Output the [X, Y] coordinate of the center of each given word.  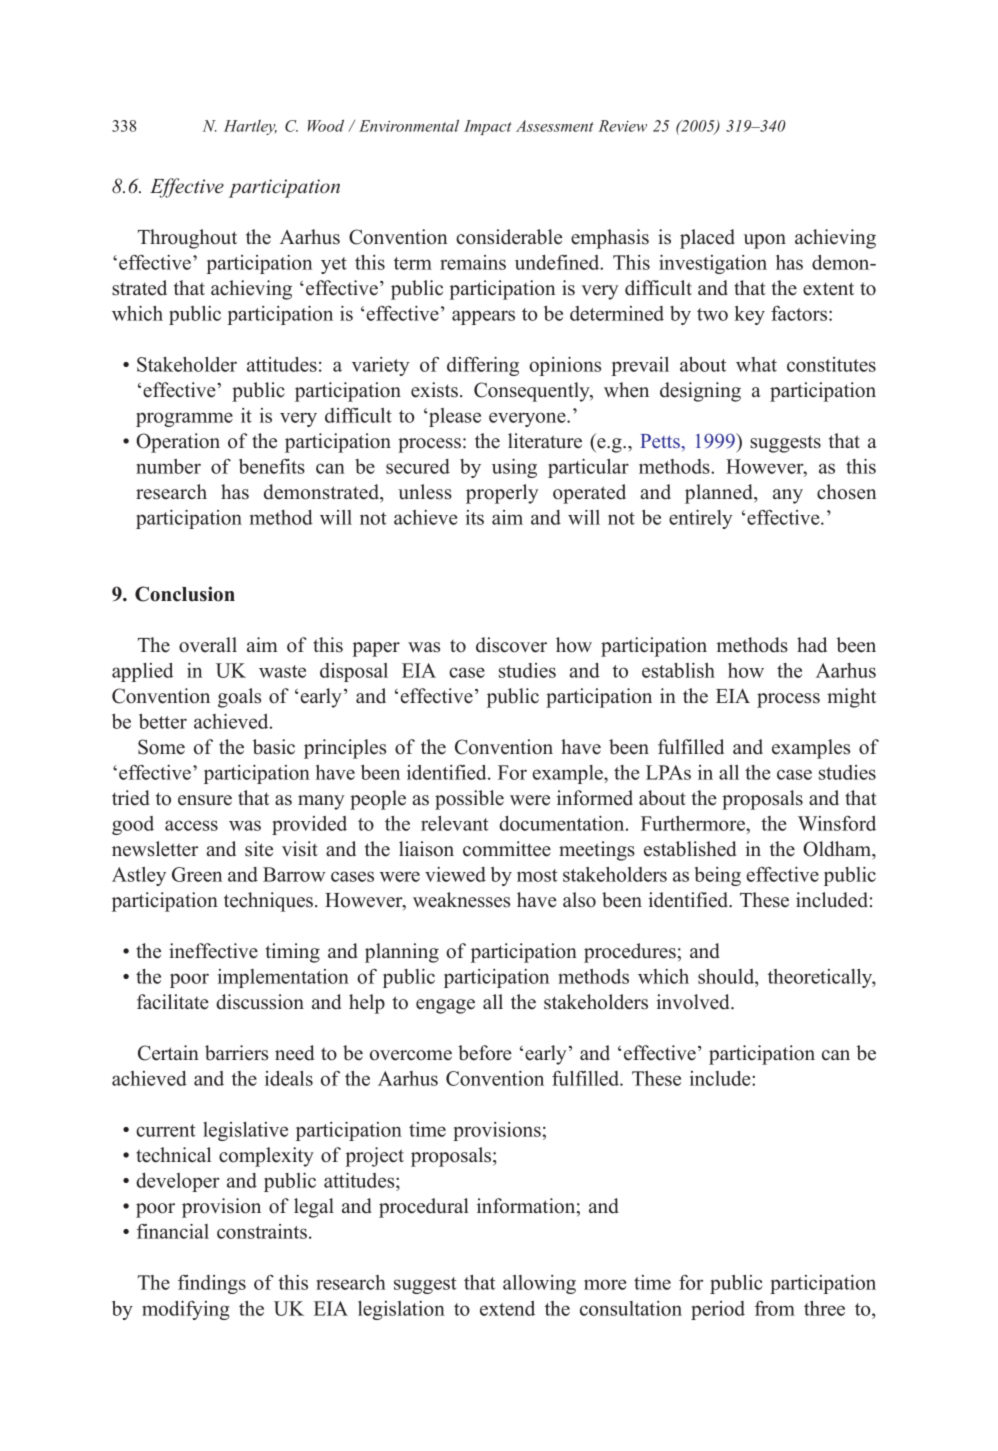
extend [507, 1308]
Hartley [250, 127]
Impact [488, 127]
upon [765, 241]
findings [212, 1284]
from [775, 1308]
